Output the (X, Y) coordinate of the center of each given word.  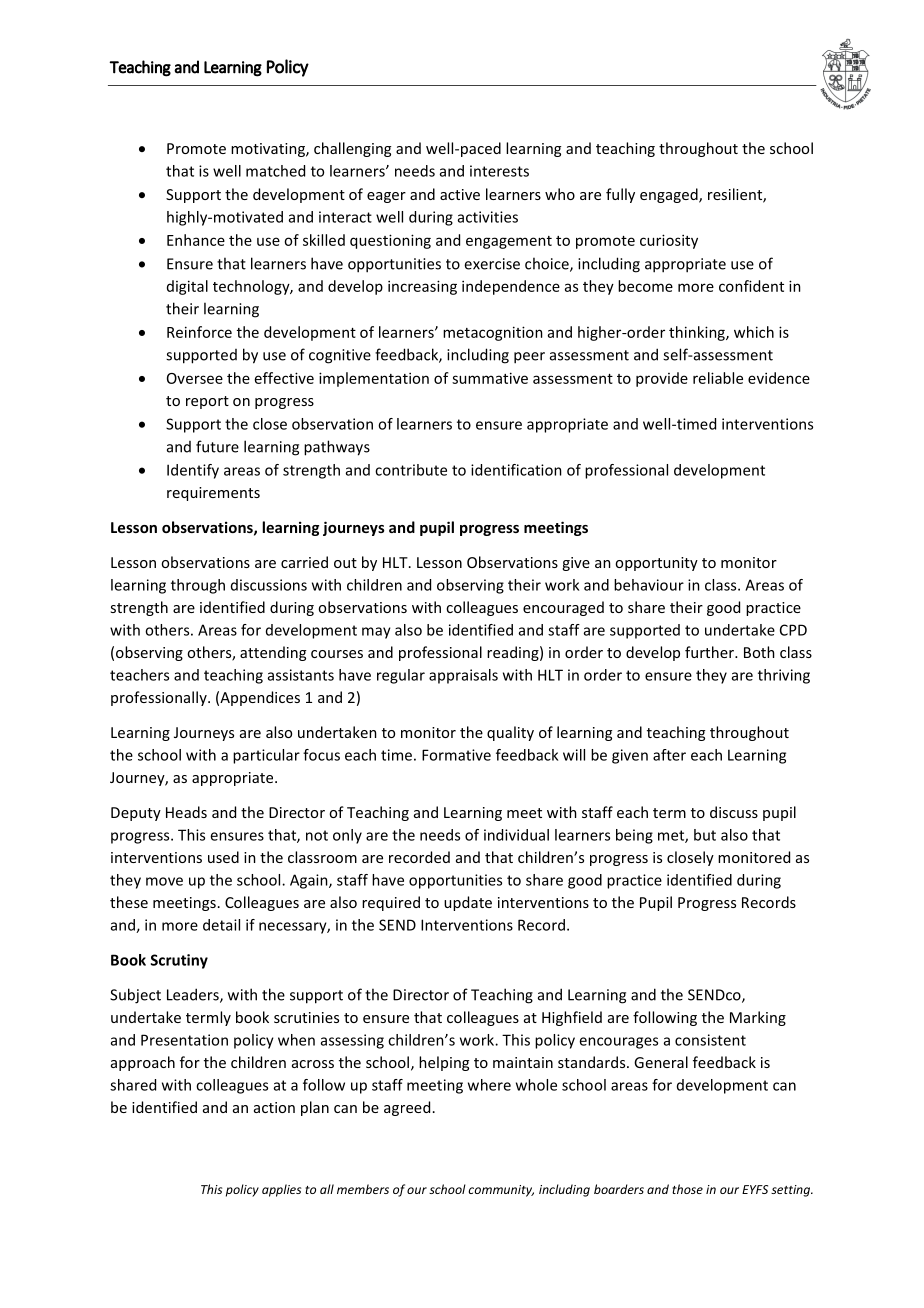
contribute (411, 470)
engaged (670, 195)
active (460, 194)
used (223, 857)
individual (516, 835)
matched (275, 171)
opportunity (656, 564)
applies (281, 1190)
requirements (213, 494)
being (634, 836)
